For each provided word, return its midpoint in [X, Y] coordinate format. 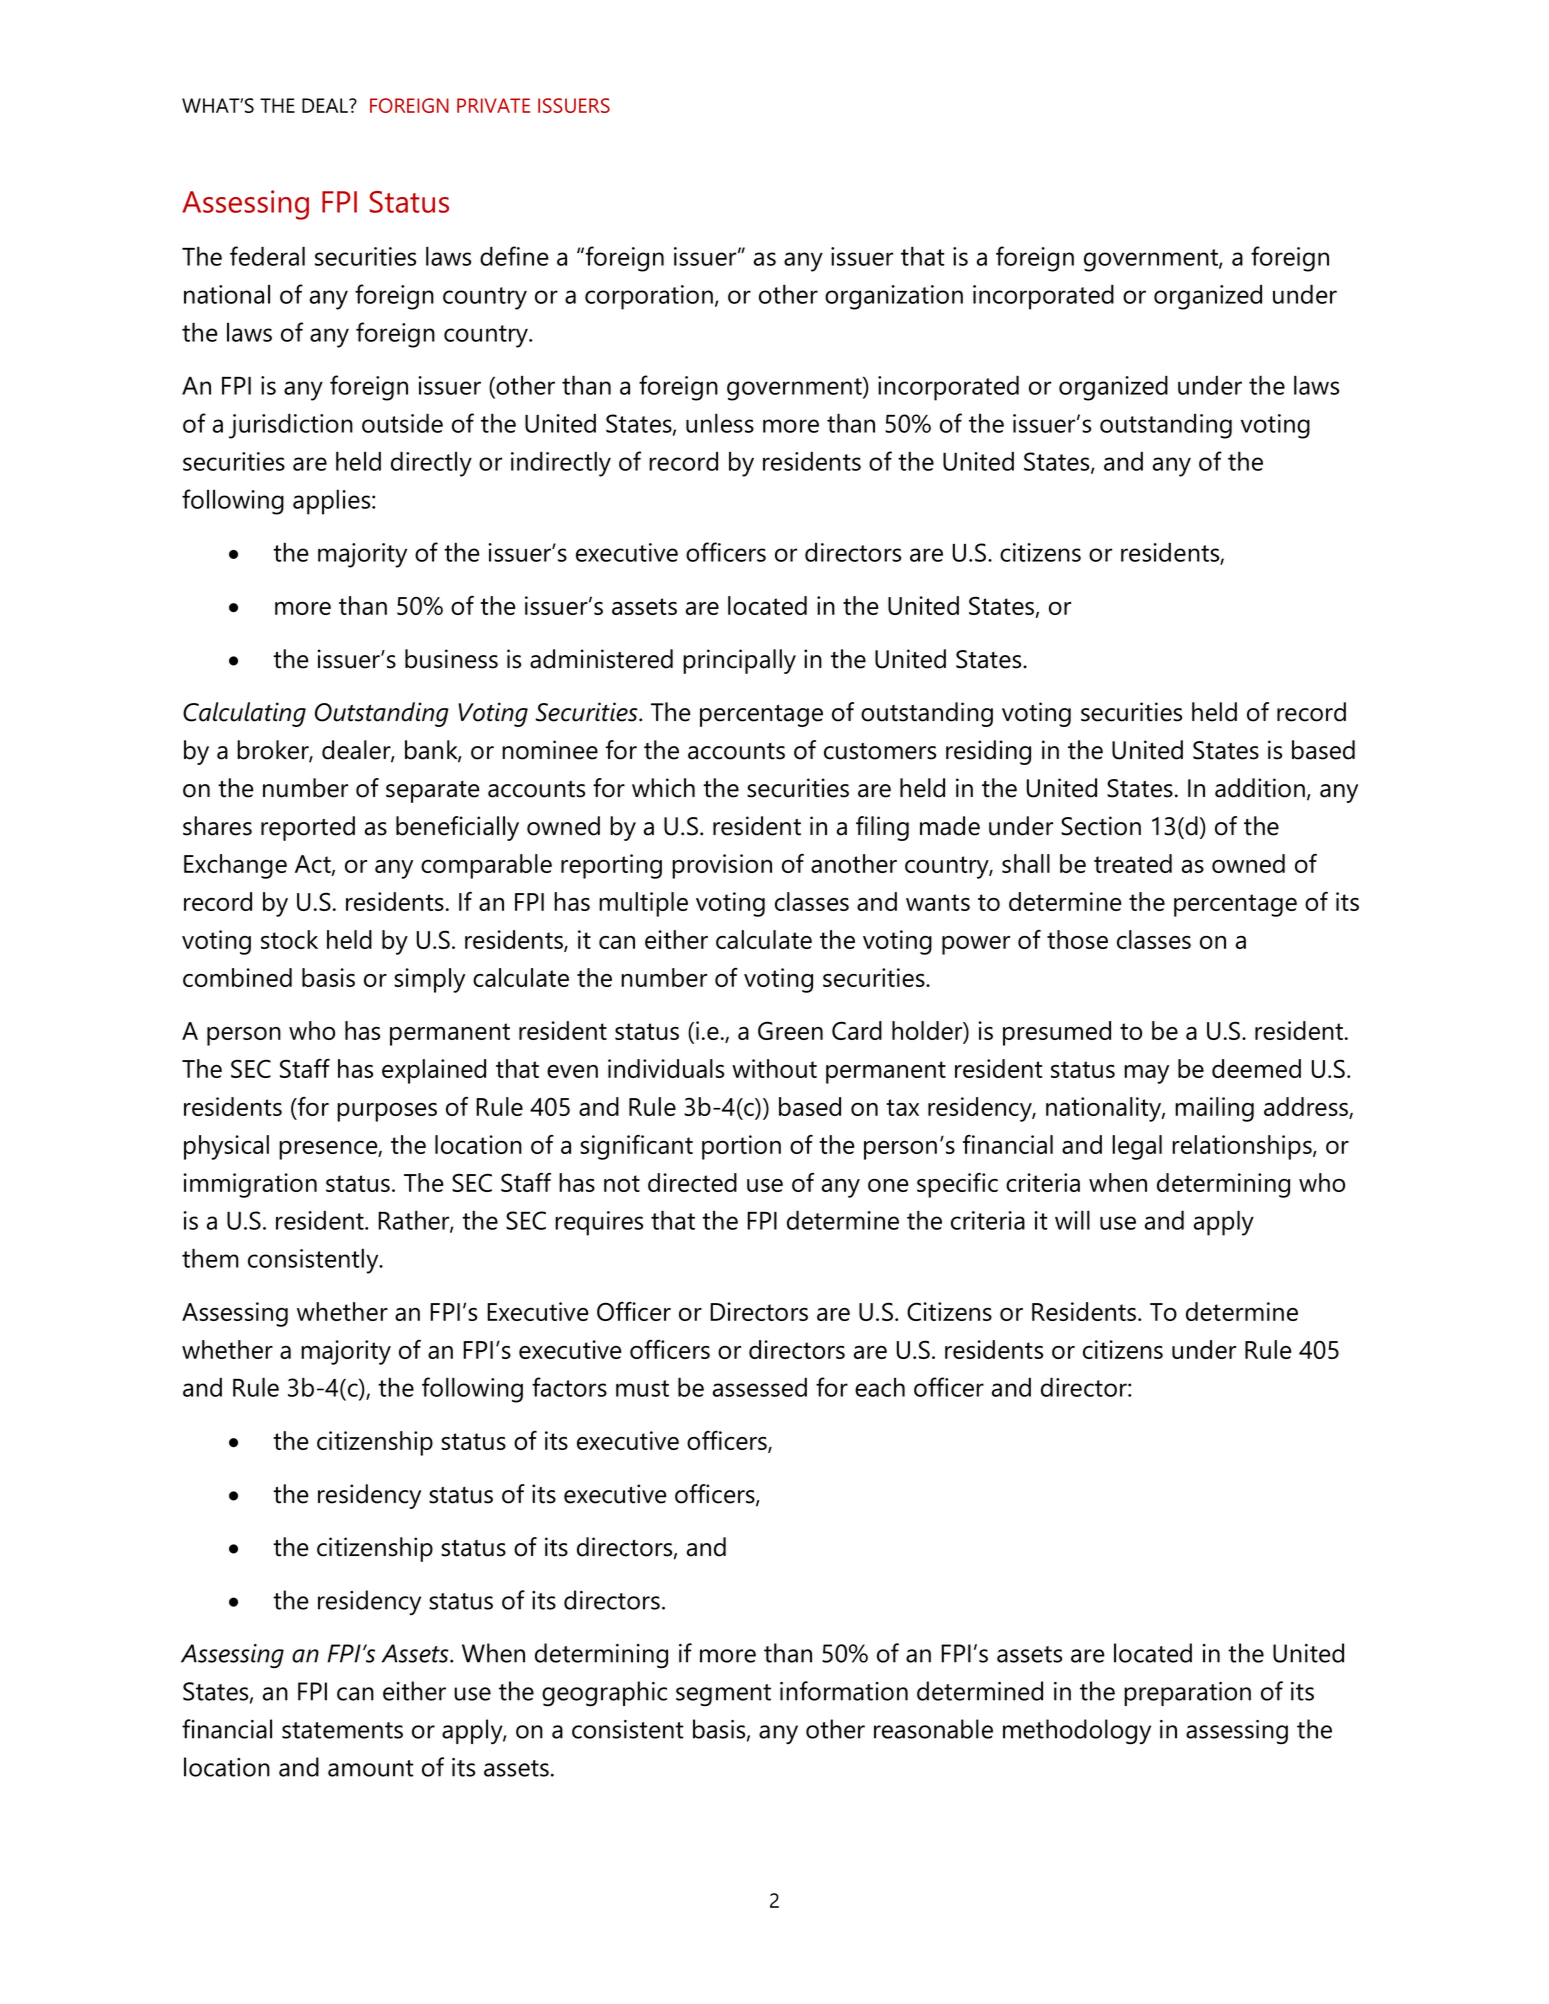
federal [267, 256]
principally [739, 661]
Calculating [244, 714]
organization [894, 297]
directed [692, 1182]
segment [723, 1695]
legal [1137, 1147]
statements [342, 1730]
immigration [250, 1185]
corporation [649, 297]
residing [988, 752]
